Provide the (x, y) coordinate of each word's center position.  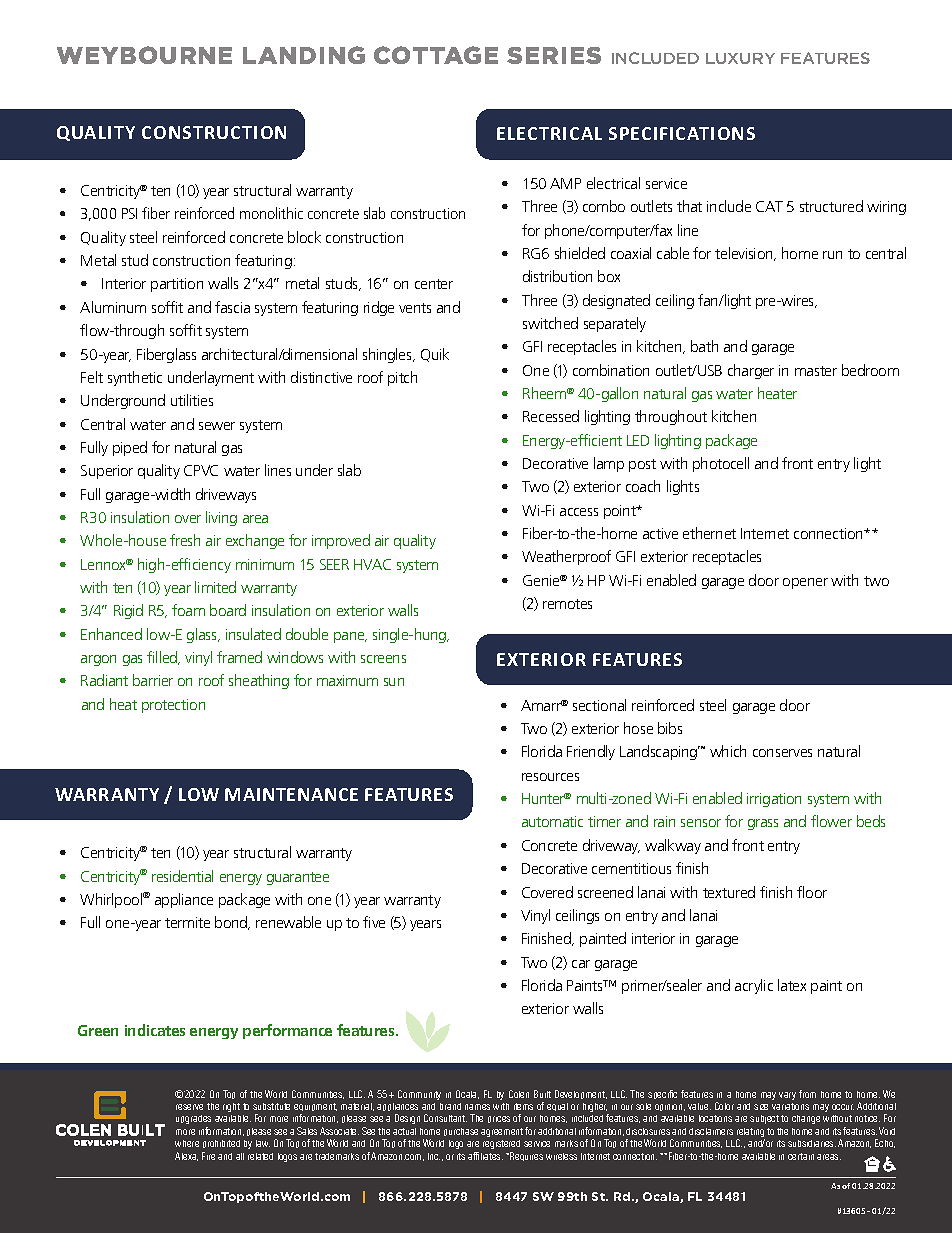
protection (173, 706)
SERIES (554, 55)
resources (550, 777)
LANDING (304, 55)
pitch (402, 378)
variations (790, 1106)
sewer (217, 426)
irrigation (774, 800)
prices (499, 1119)
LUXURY (740, 58)
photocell (721, 464)
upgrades (193, 1119)
